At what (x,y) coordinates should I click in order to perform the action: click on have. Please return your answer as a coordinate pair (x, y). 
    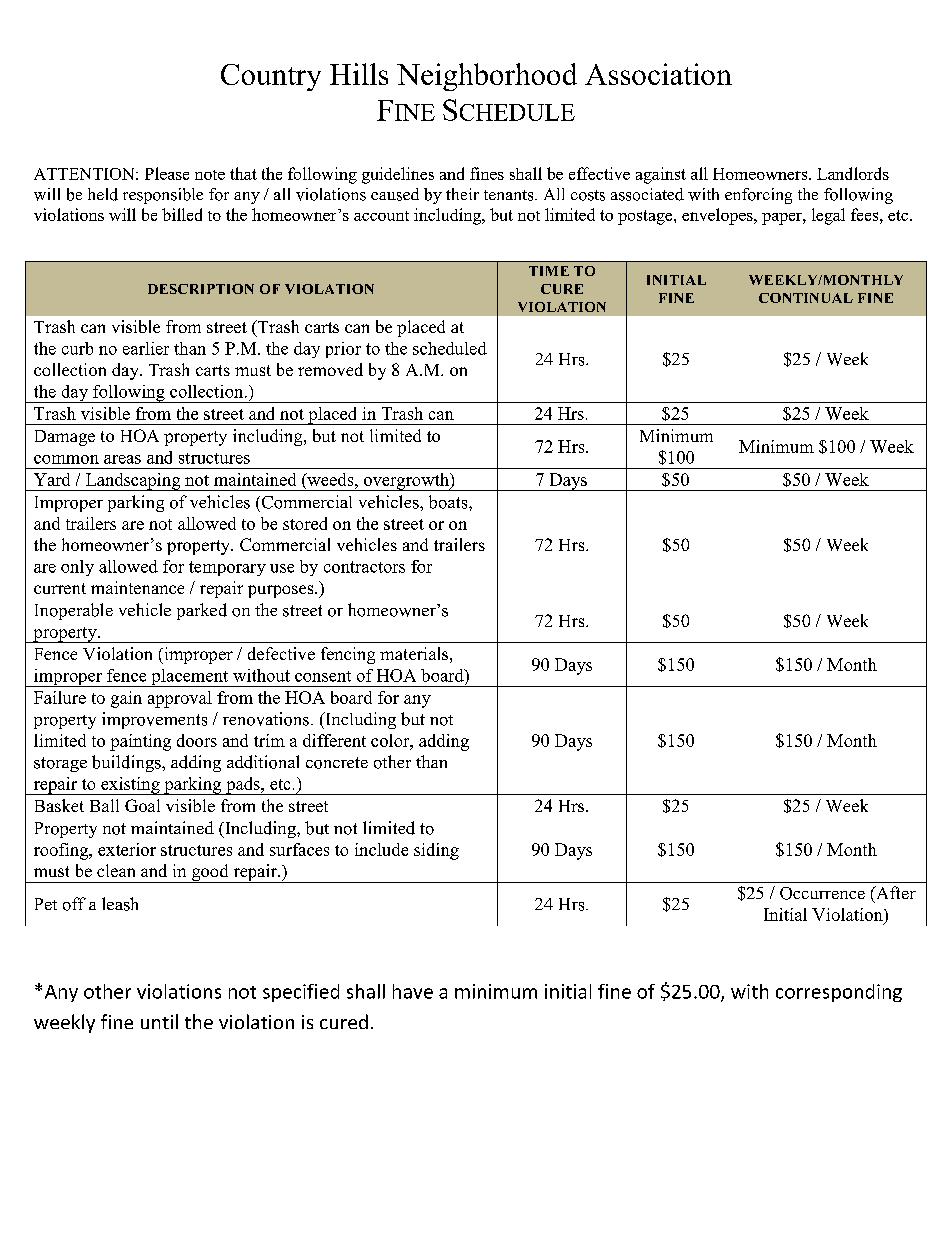
    Looking at the image, I should click on (413, 991).
